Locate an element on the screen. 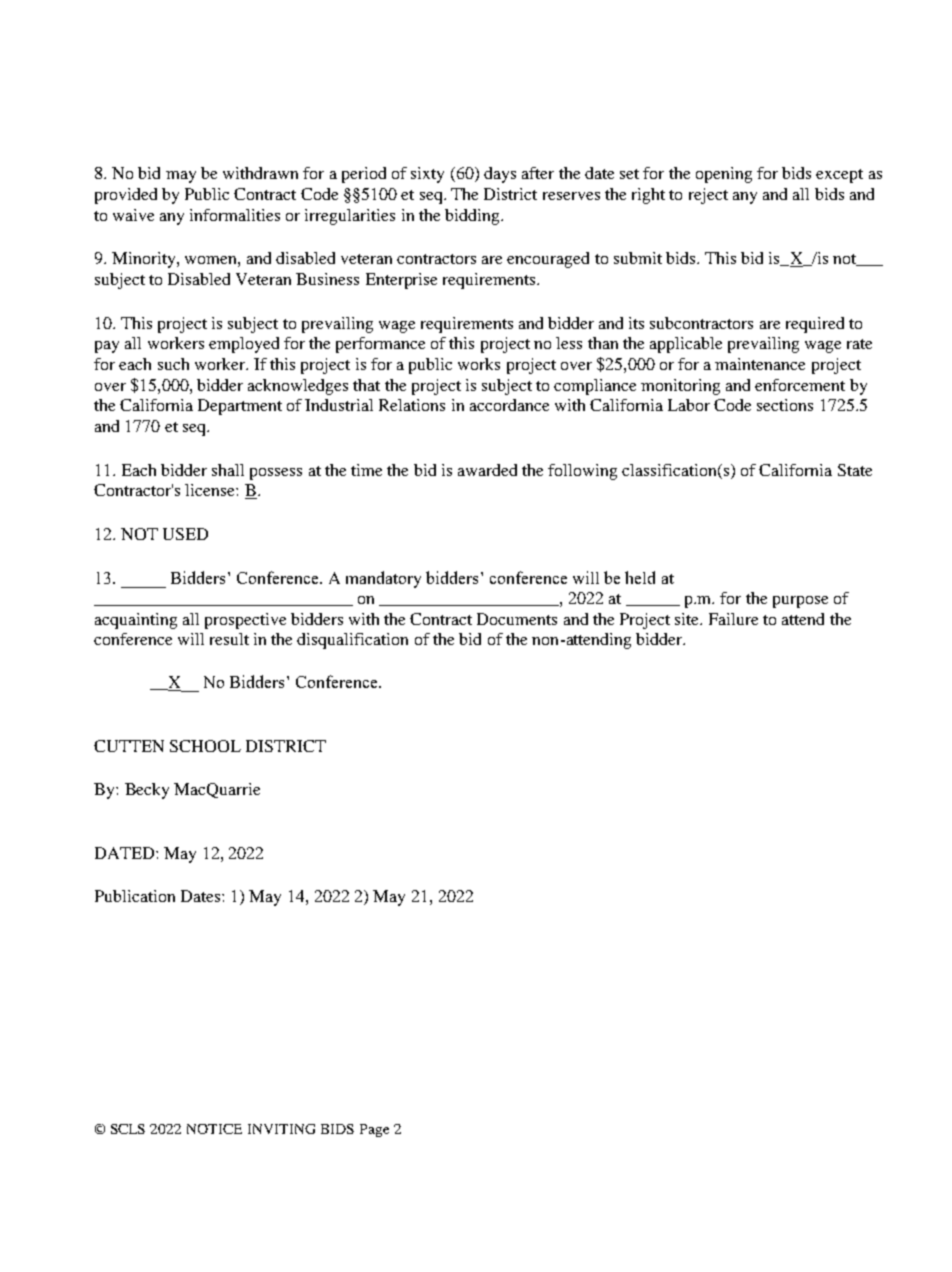 Image resolution: width=952 pixels, height=1272 pixels. site is located at coordinates (688, 619).
